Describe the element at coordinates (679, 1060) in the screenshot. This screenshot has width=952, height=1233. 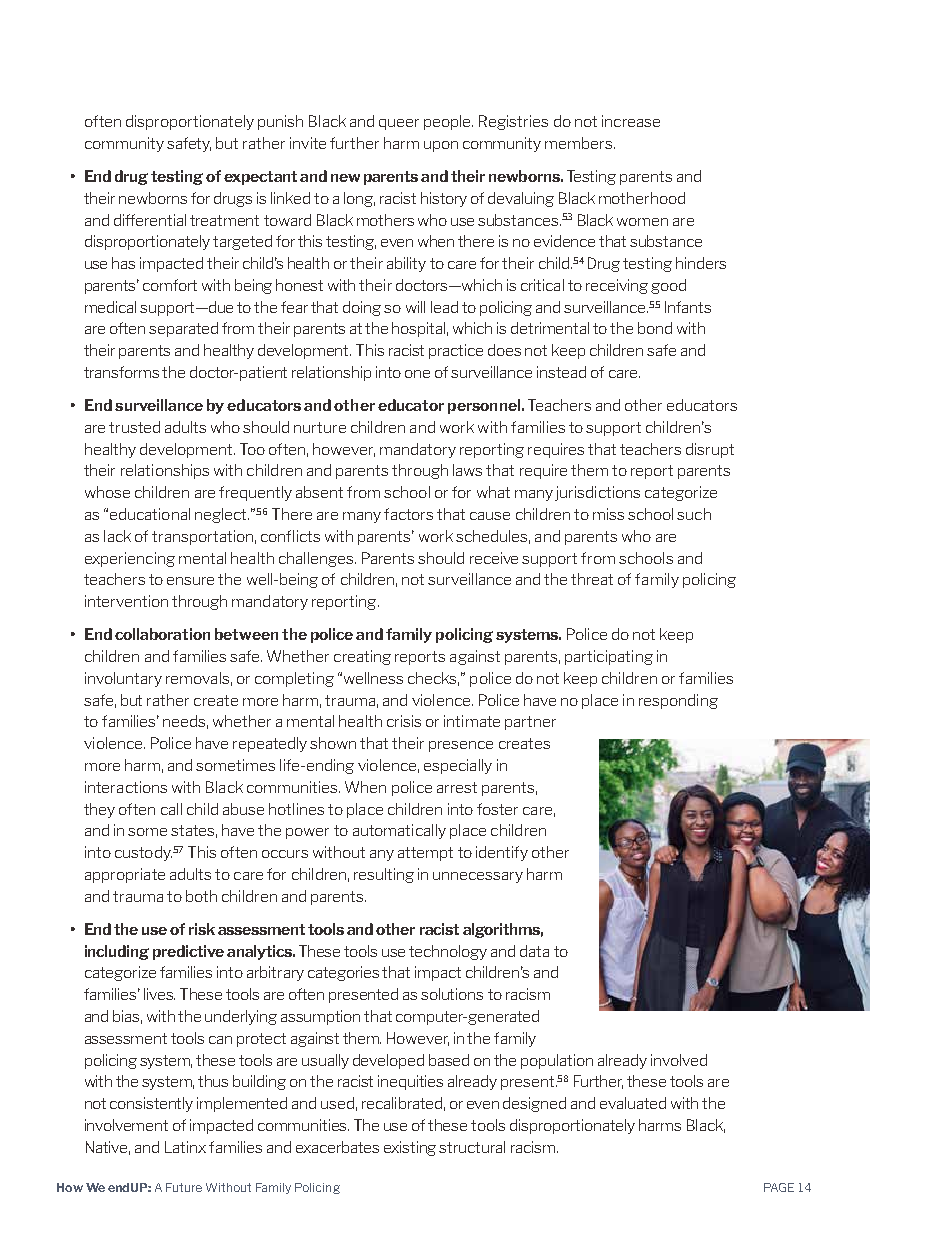
I see `involved` at that location.
